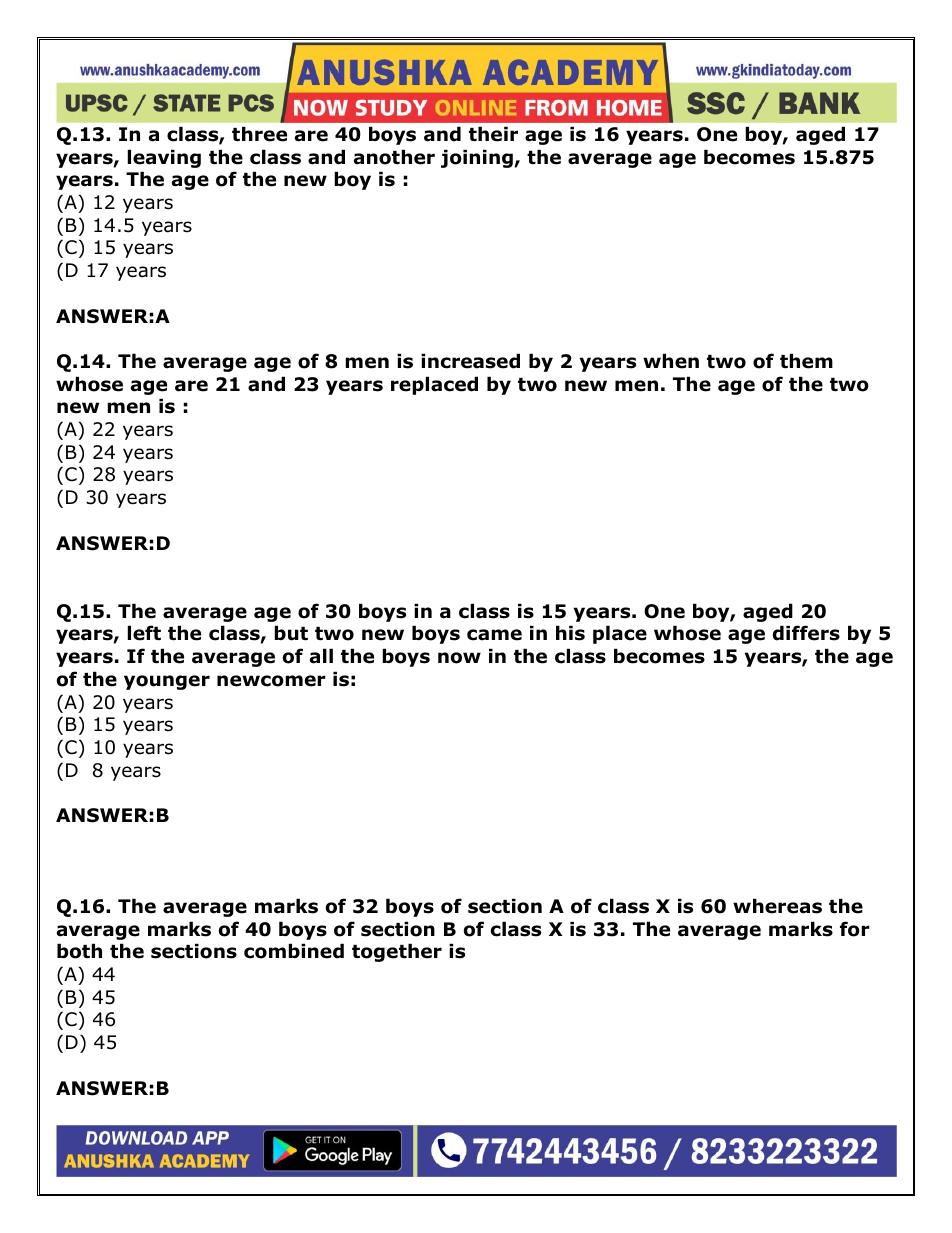  What do you see at coordinates (470, 361) in the screenshot?
I see `increased` at bounding box center [470, 361].
